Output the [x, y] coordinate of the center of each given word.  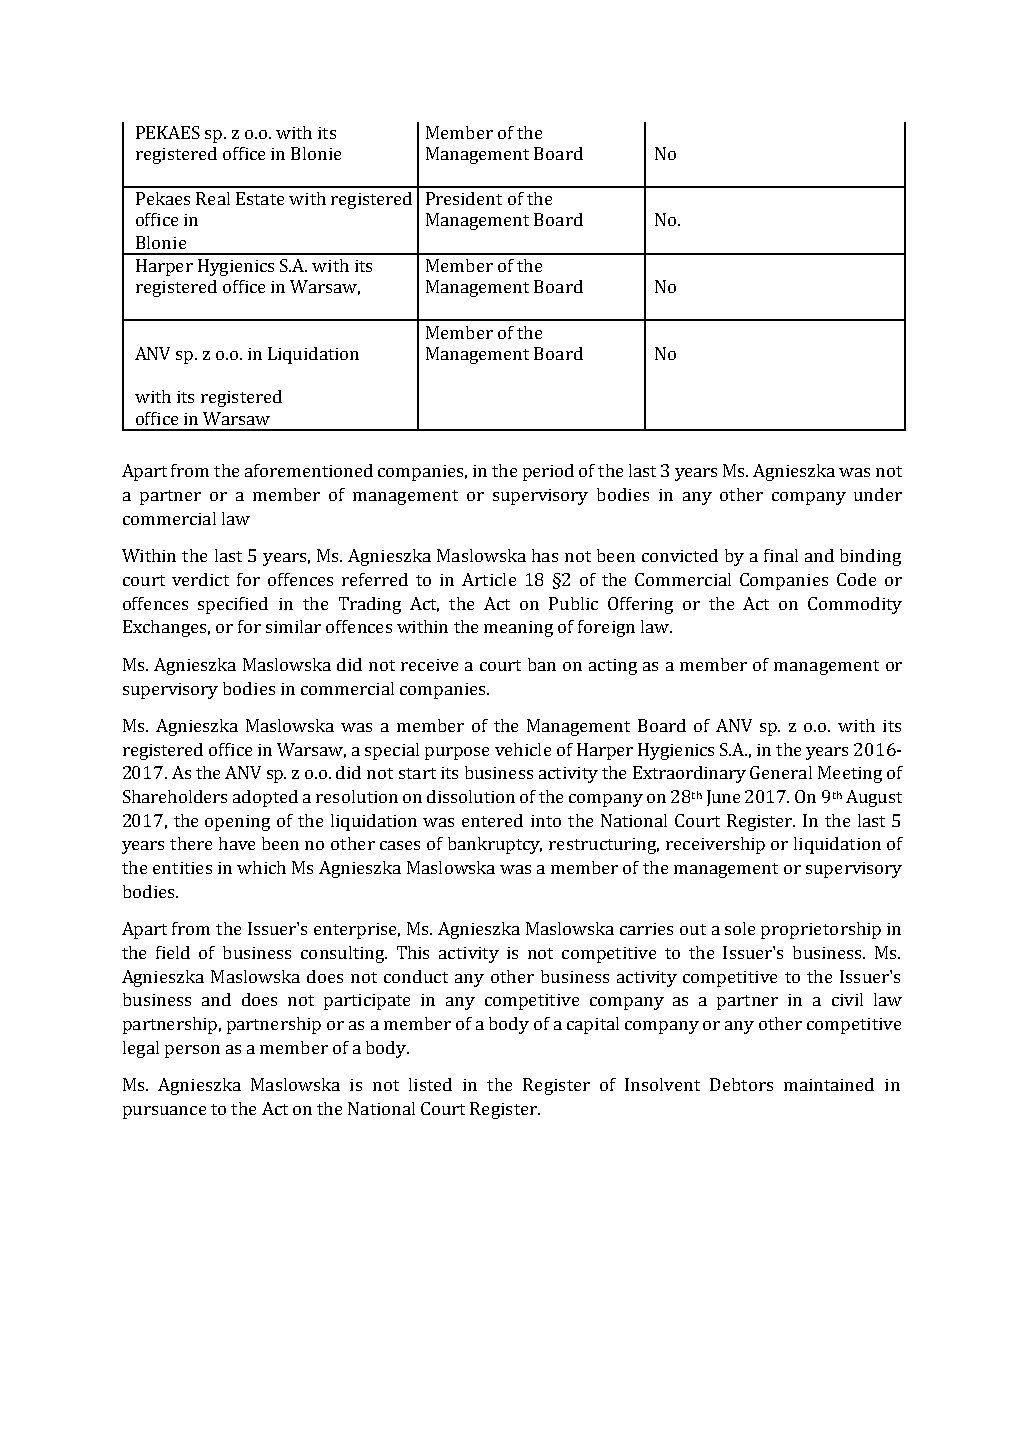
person [192, 1051]
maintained [829, 1084]
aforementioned [309, 470]
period [548, 472]
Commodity [855, 605]
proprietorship [821, 930]
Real [213, 198]
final [781, 555]
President [464, 198]
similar [293, 626]
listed [430, 1084]
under [878, 494]
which [261, 867]
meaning [518, 629]
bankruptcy [495, 845]
